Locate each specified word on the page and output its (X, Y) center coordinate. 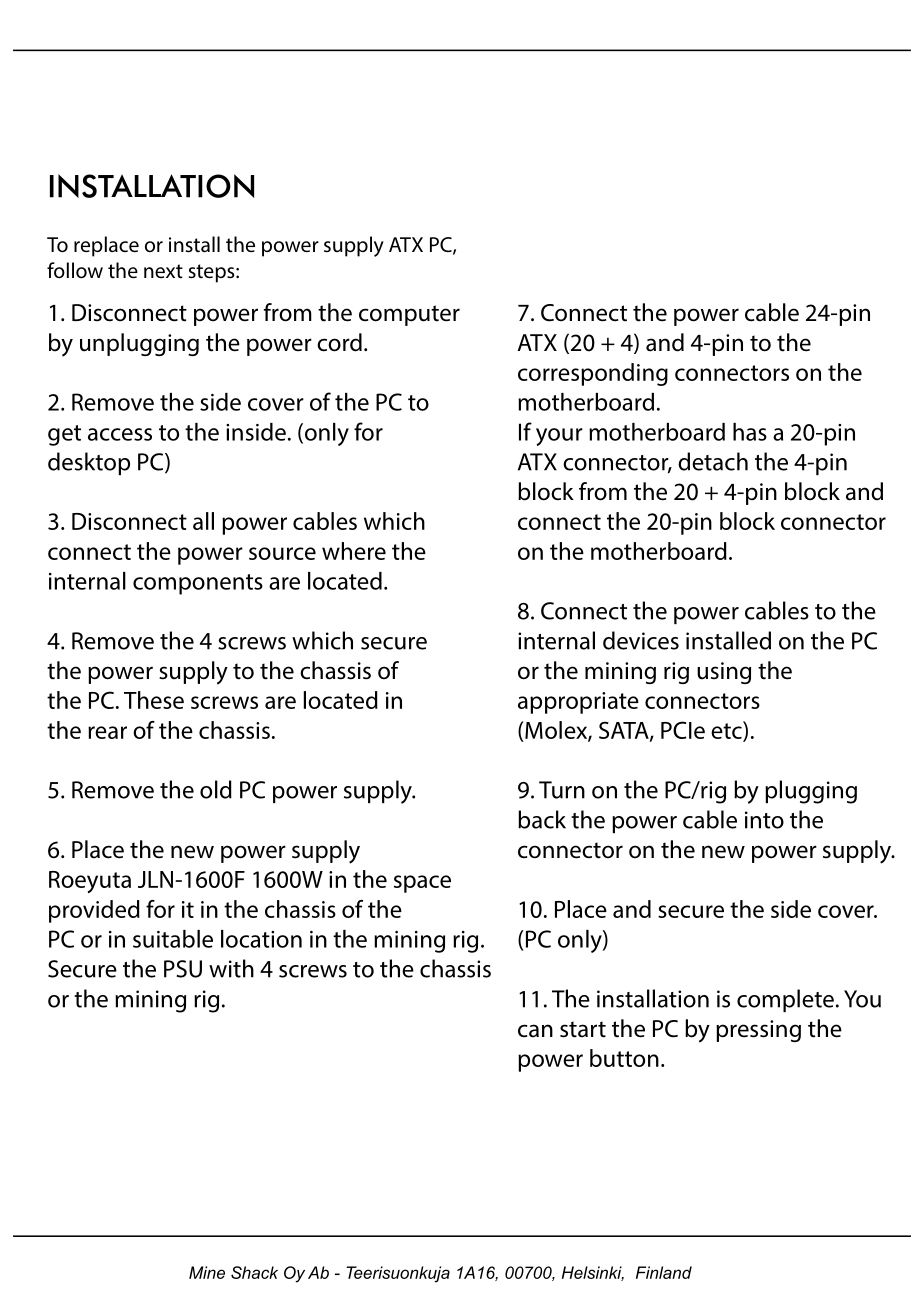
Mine (207, 1272)
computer (409, 315)
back (542, 819)
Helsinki (593, 1273)
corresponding (593, 374)
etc (727, 731)
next (163, 271)
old (216, 789)
